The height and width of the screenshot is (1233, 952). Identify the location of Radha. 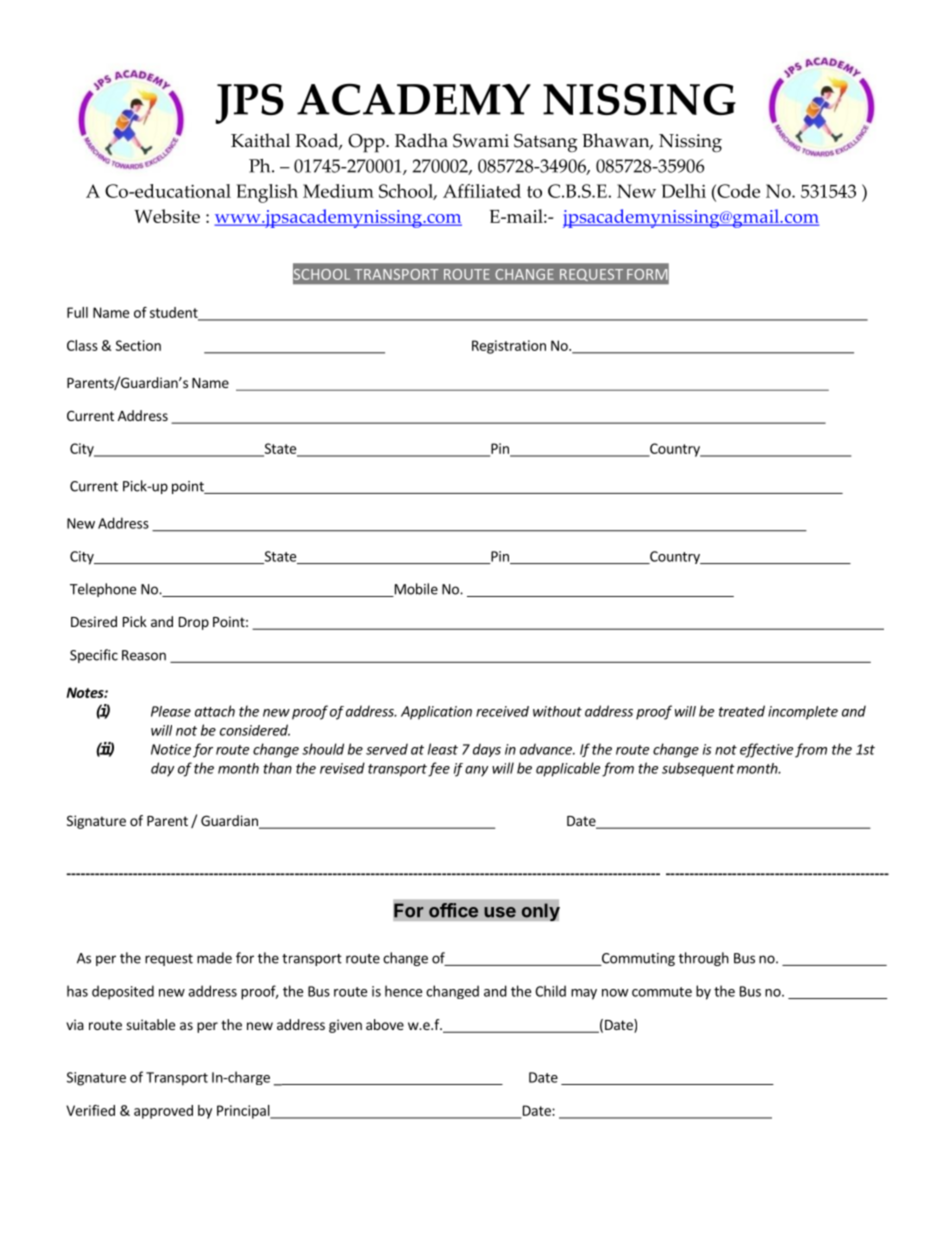
(421, 140).
